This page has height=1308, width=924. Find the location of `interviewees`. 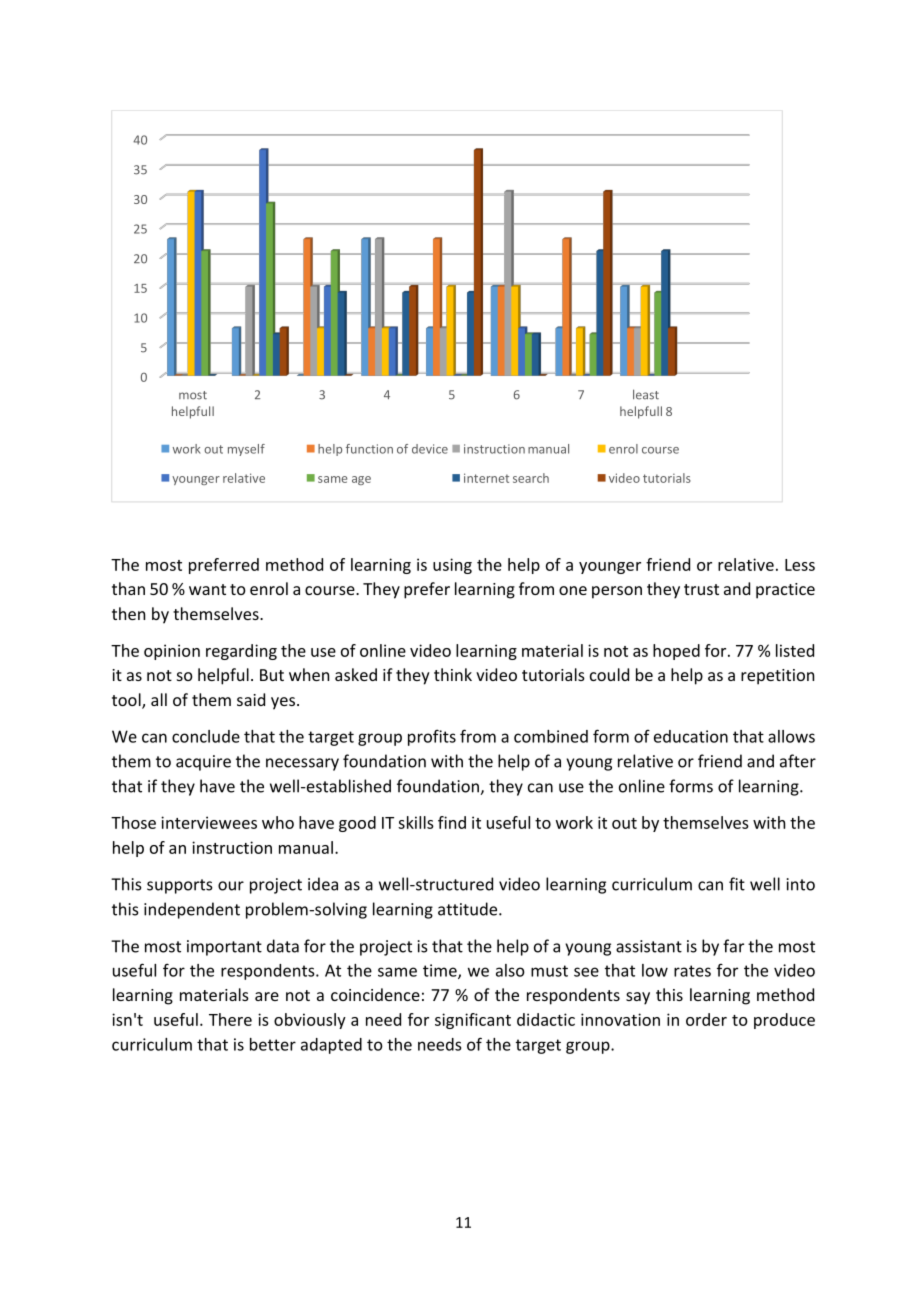

interviewees is located at coordinates (209, 822).
